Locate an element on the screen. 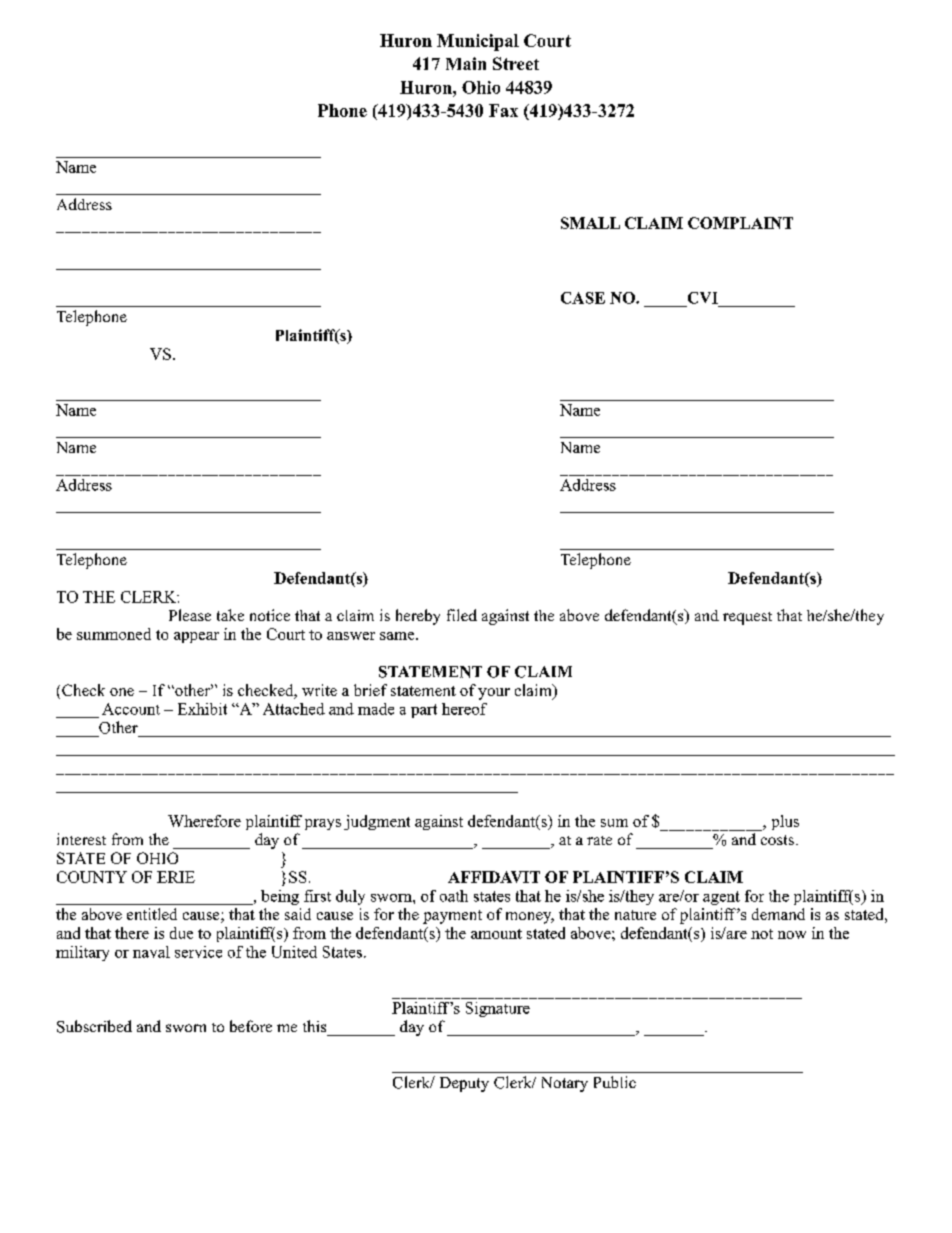  Exhibit is located at coordinates (202, 709).
